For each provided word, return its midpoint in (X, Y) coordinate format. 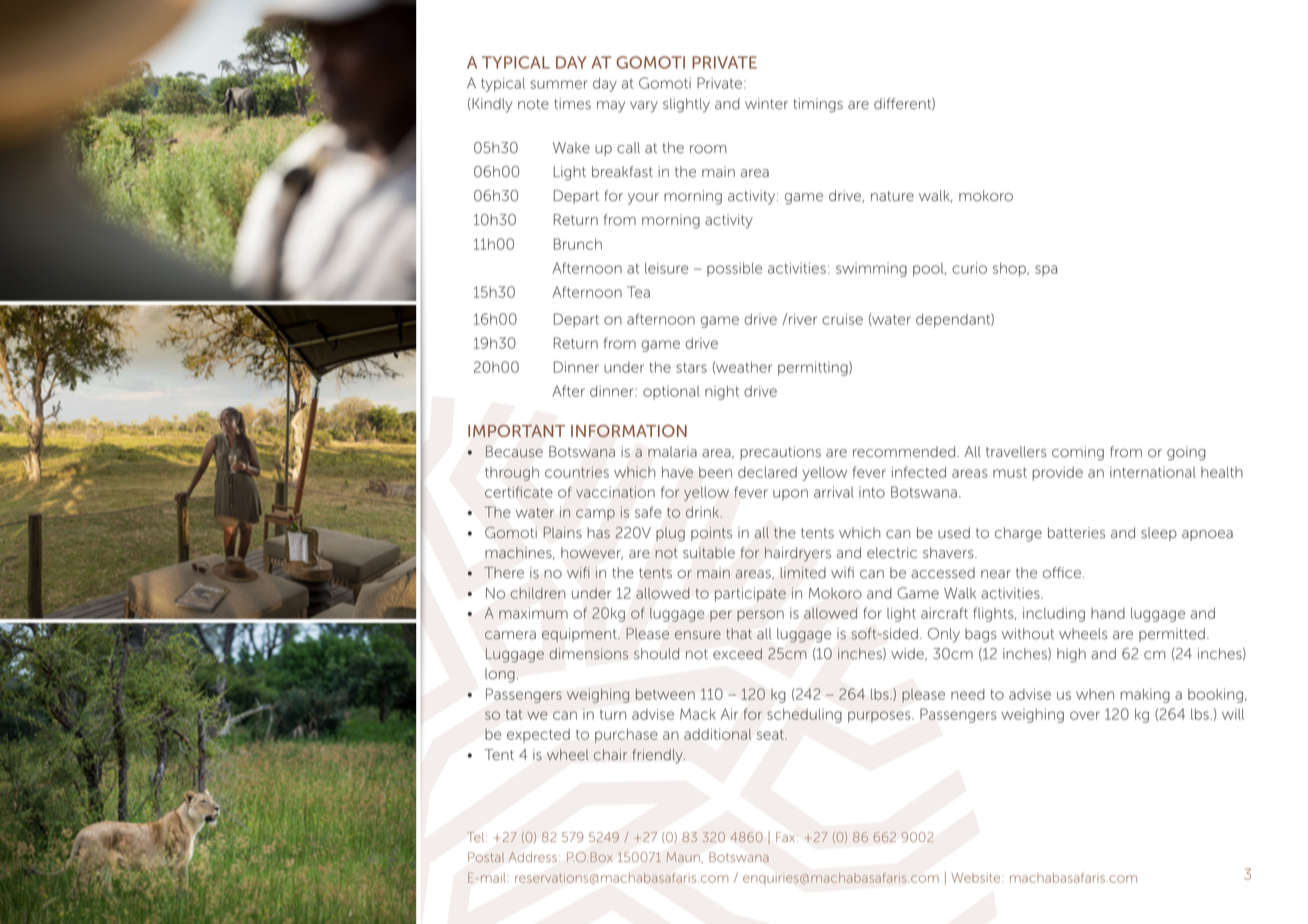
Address (533, 857)
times (572, 104)
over (1085, 715)
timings (818, 105)
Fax (787, 837)
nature (892, 196)
